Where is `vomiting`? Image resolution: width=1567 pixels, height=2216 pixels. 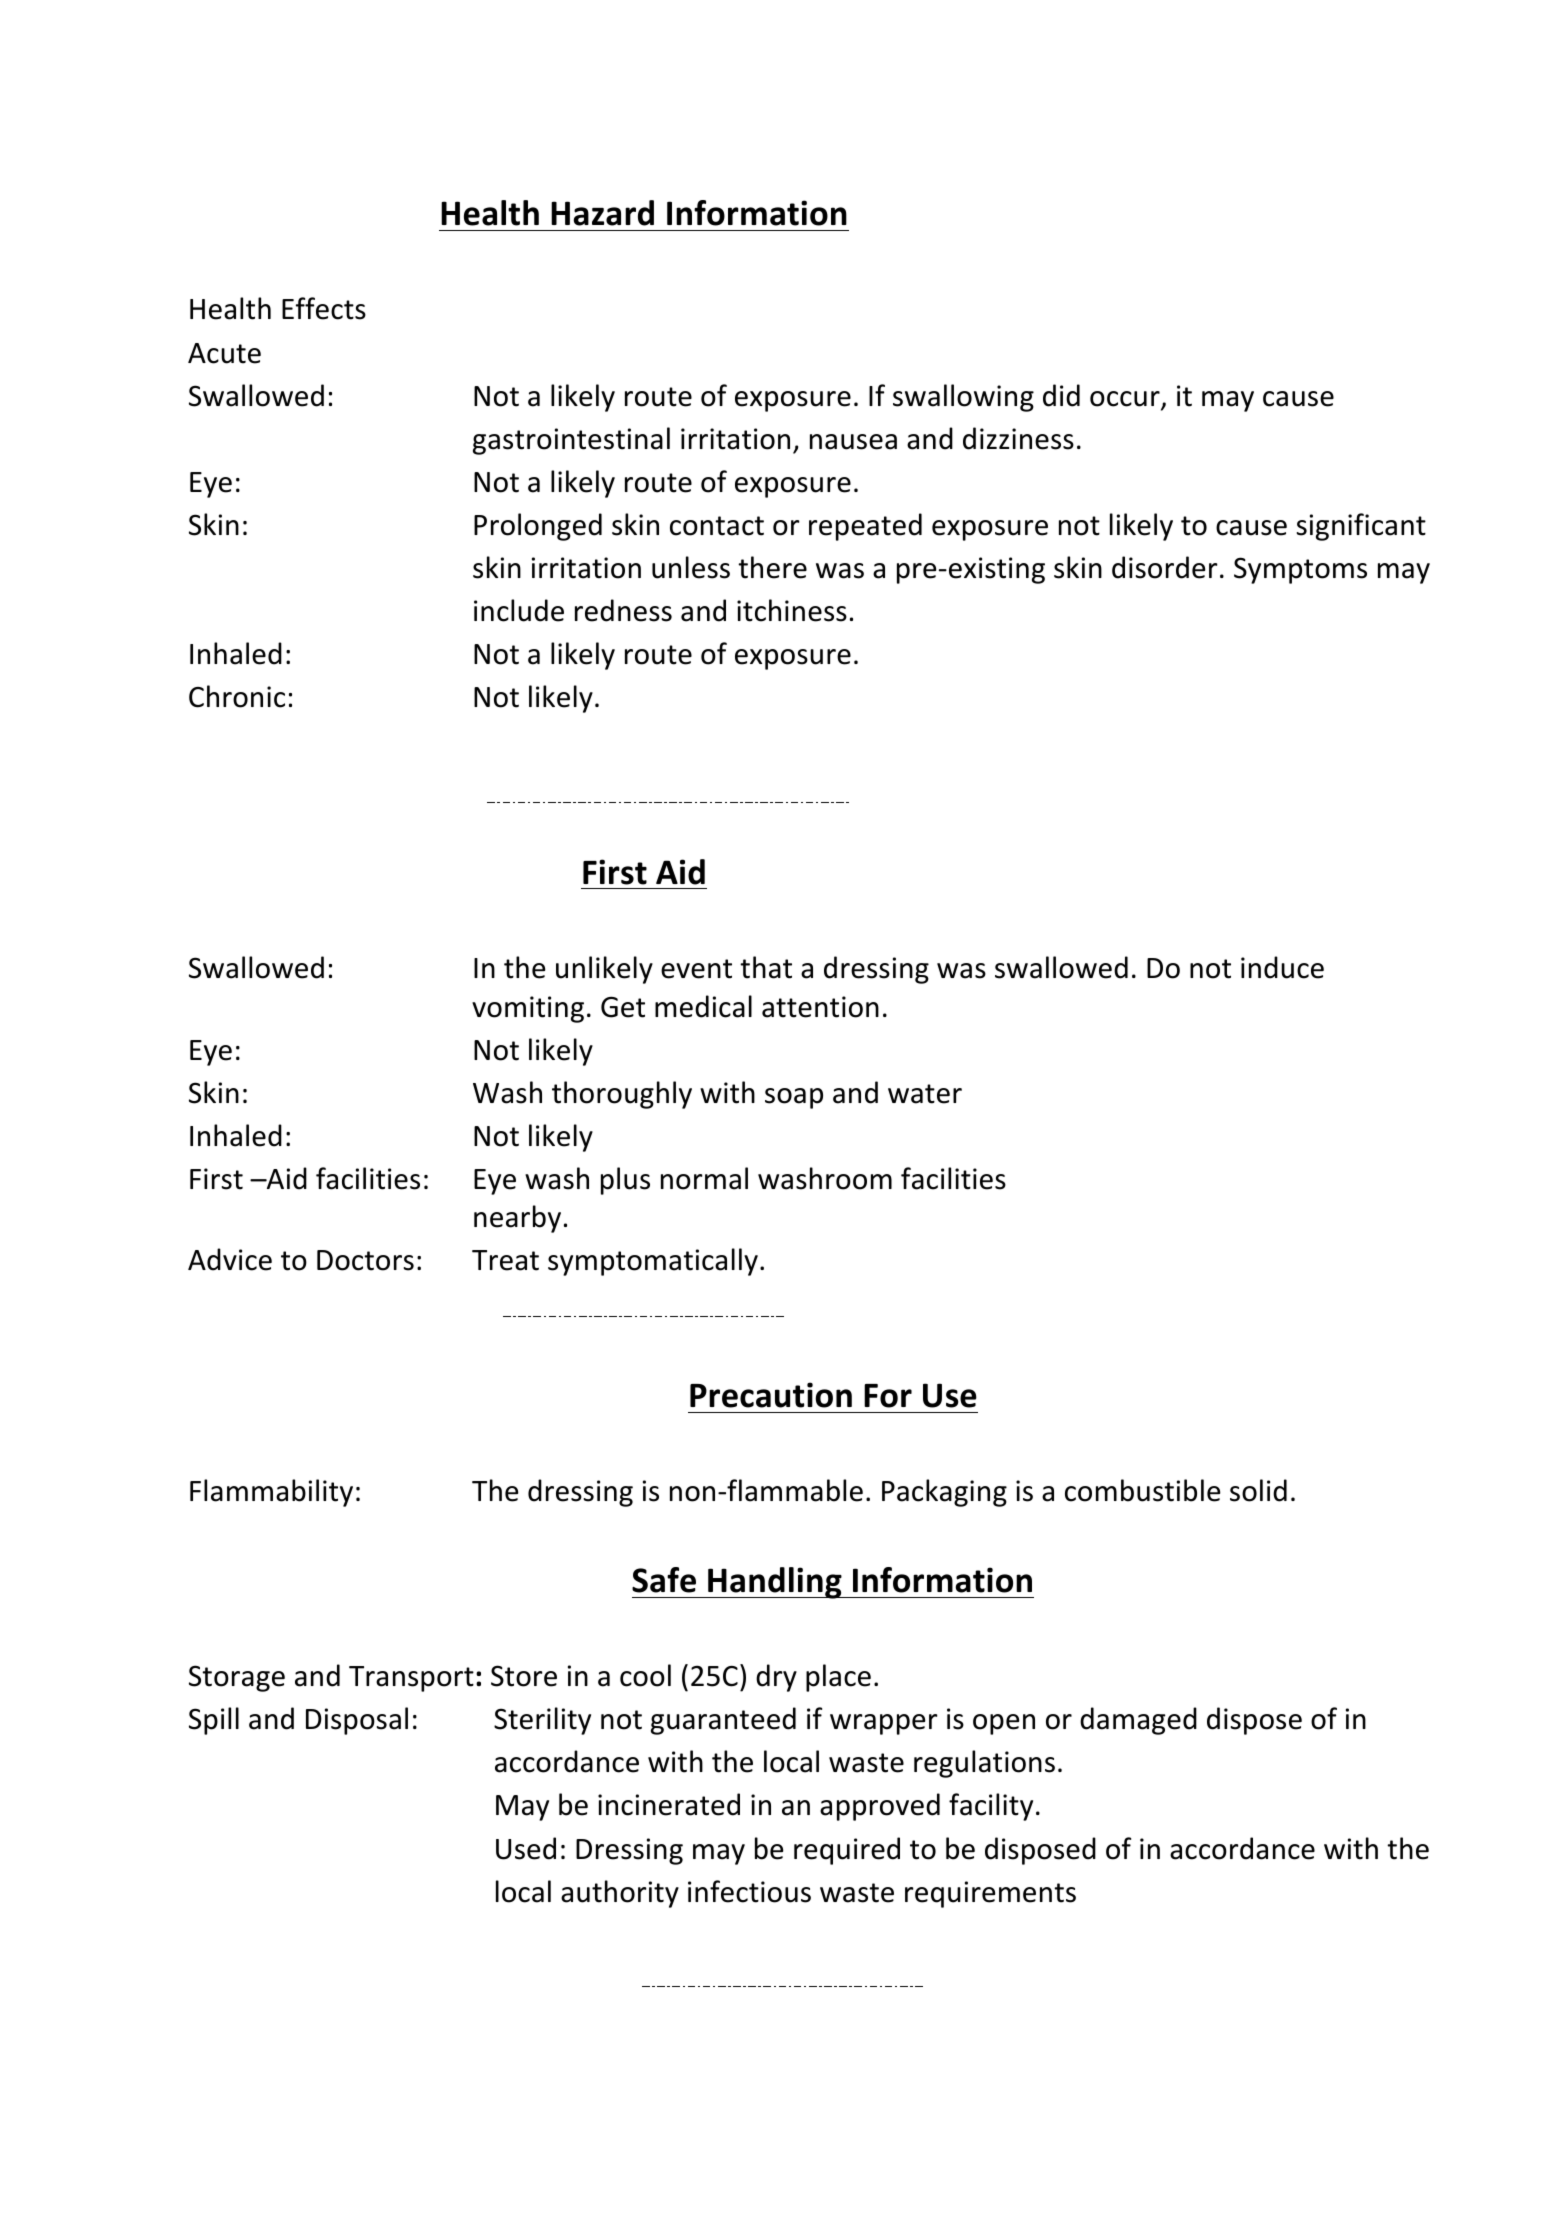 vomiting is located at coordinates (528, 1009).
